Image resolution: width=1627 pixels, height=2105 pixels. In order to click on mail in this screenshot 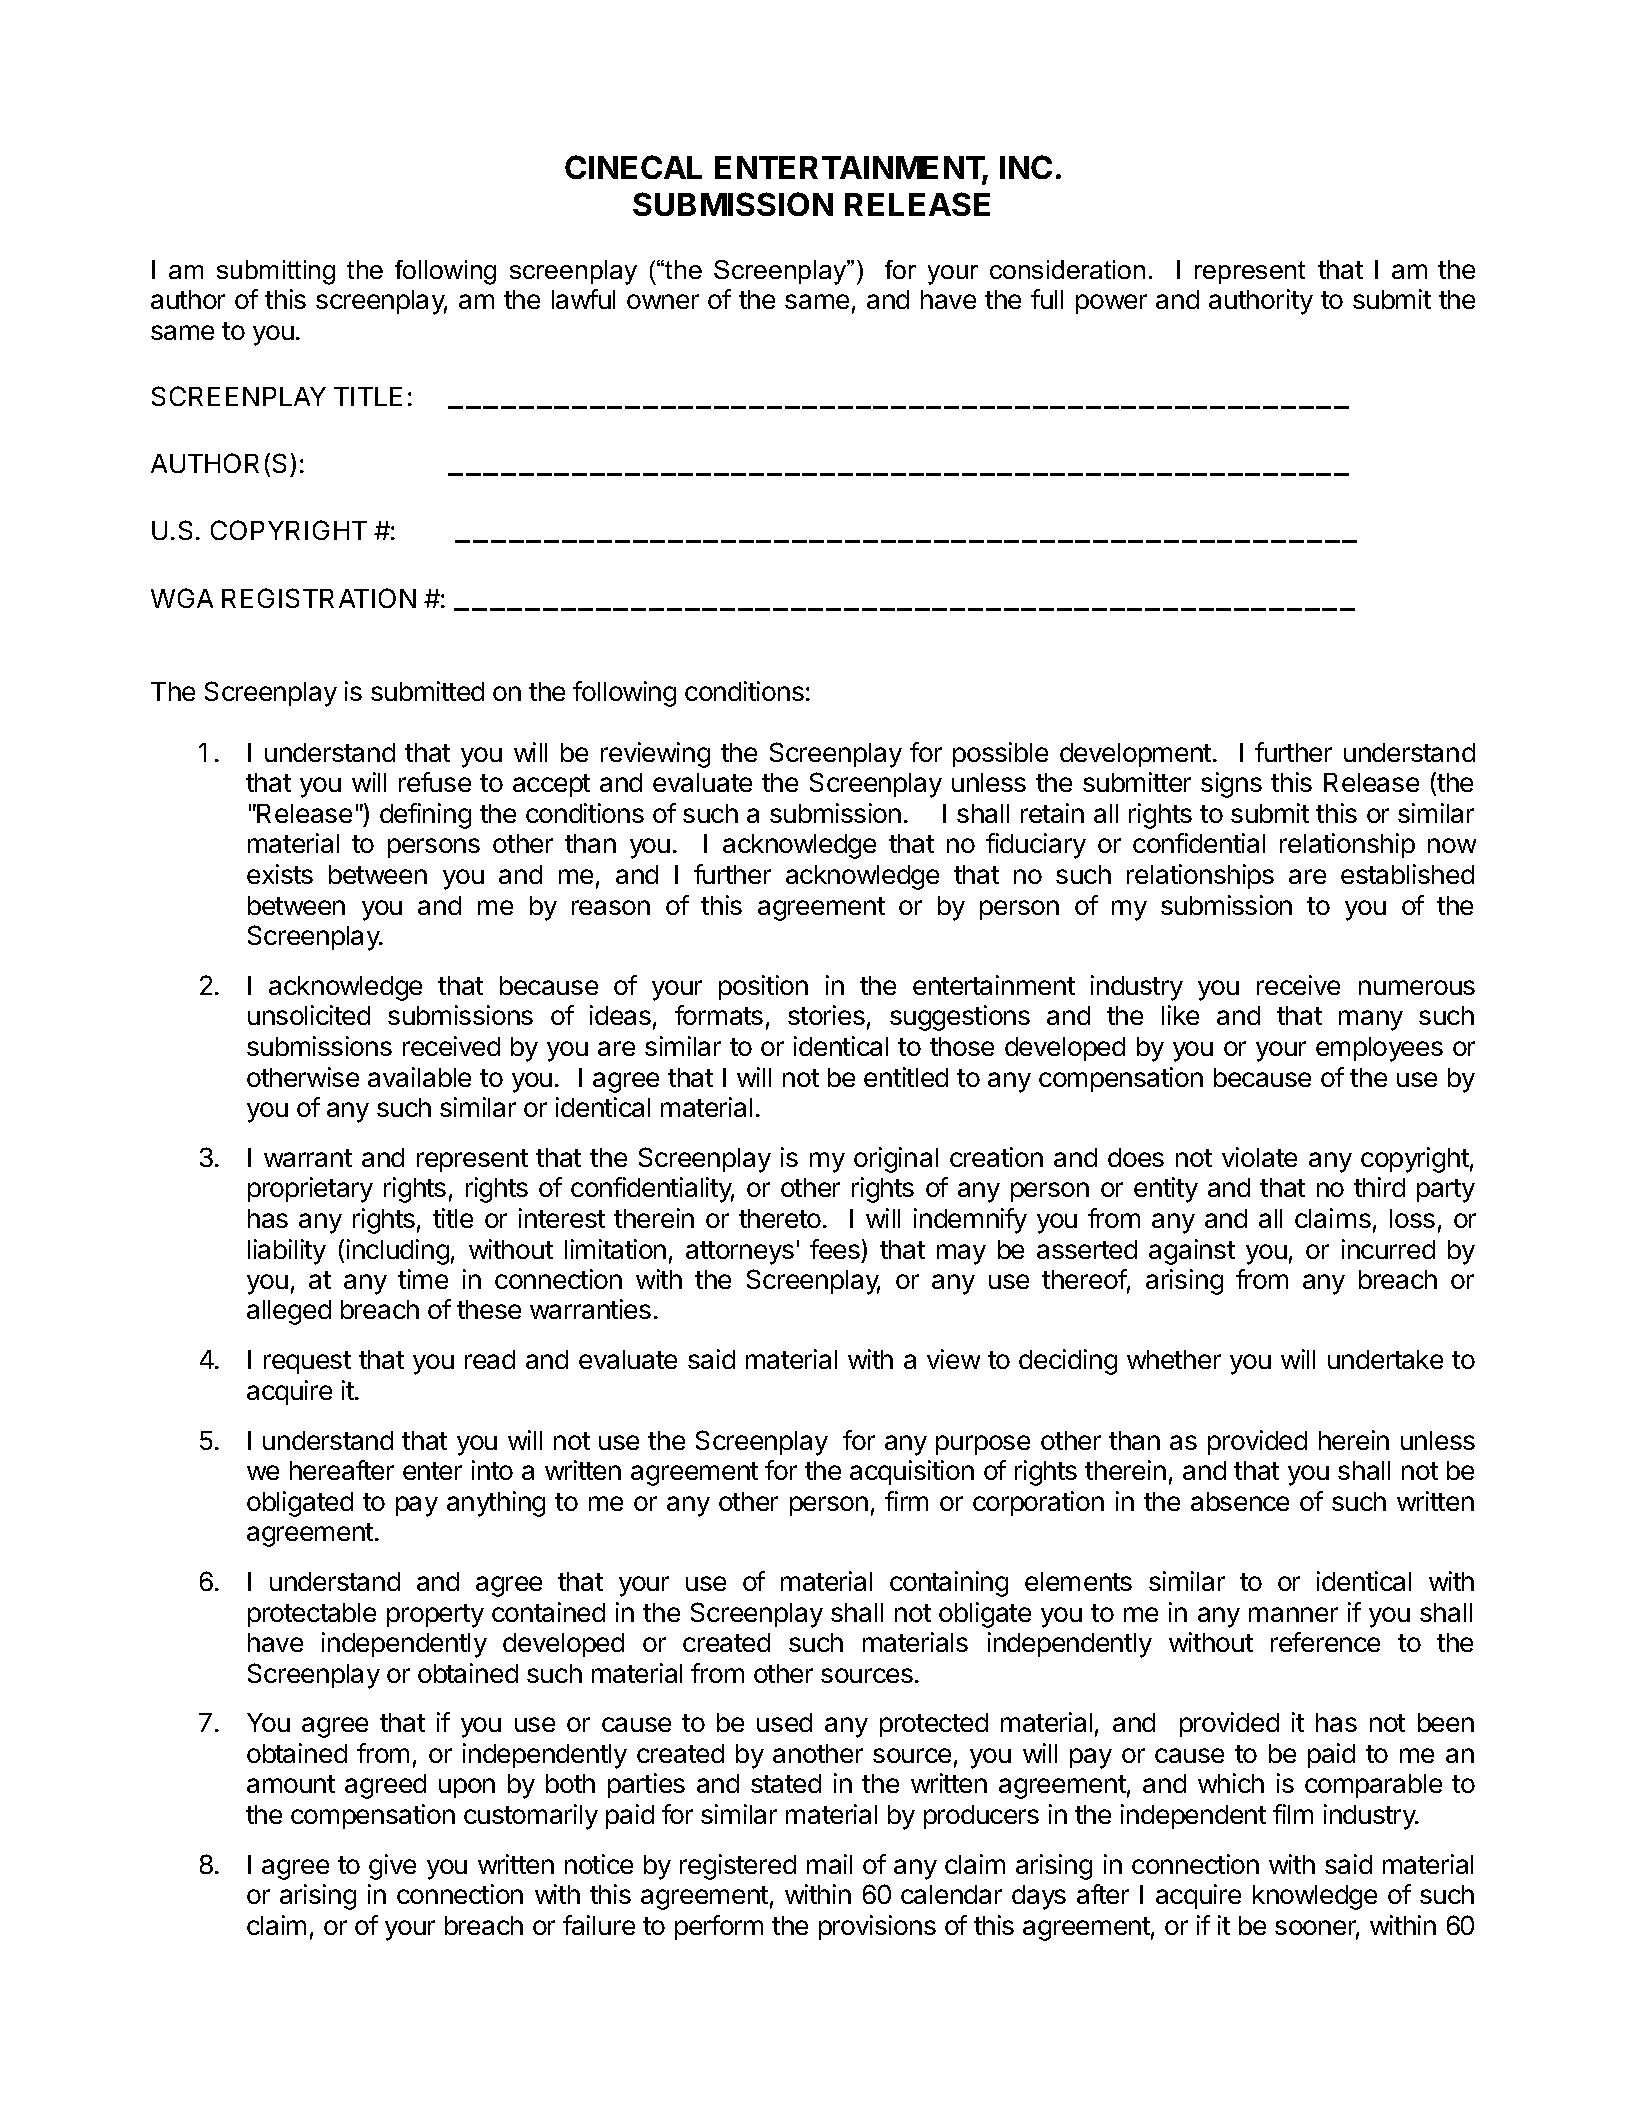, I will do `click(829, 1864)`.
